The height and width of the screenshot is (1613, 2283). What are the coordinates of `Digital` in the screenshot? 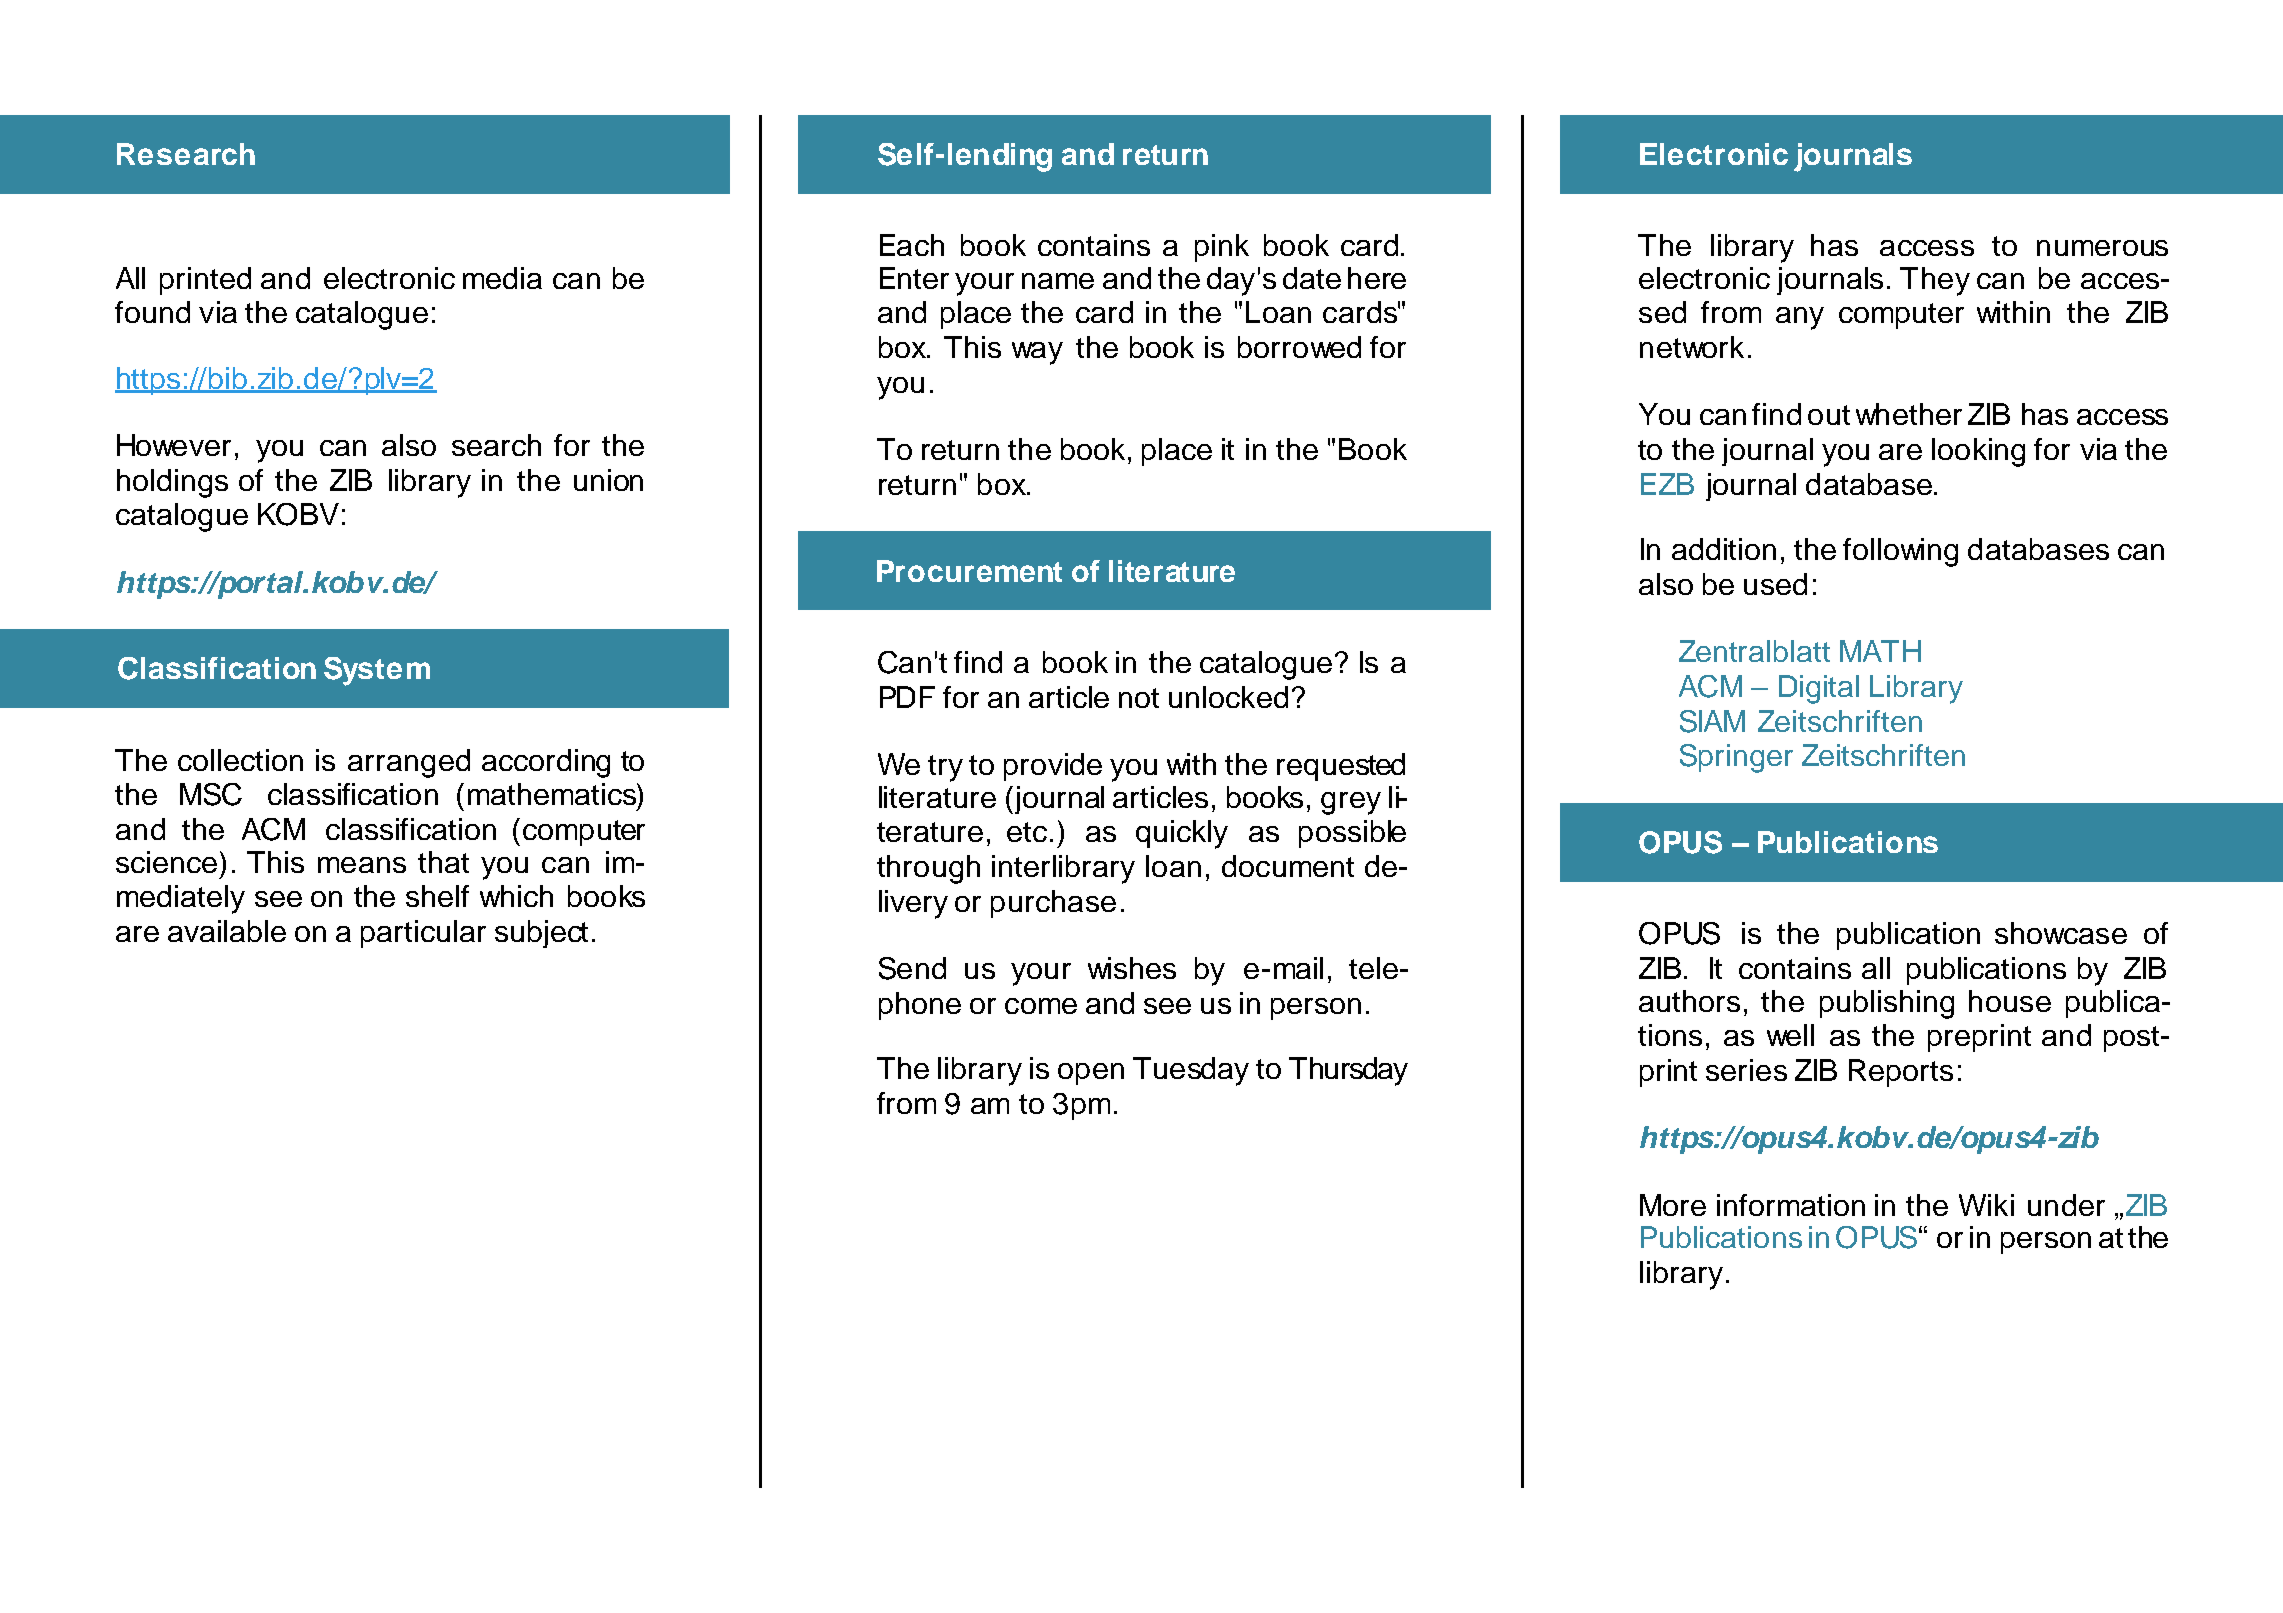 It's located at (1819, 689).
